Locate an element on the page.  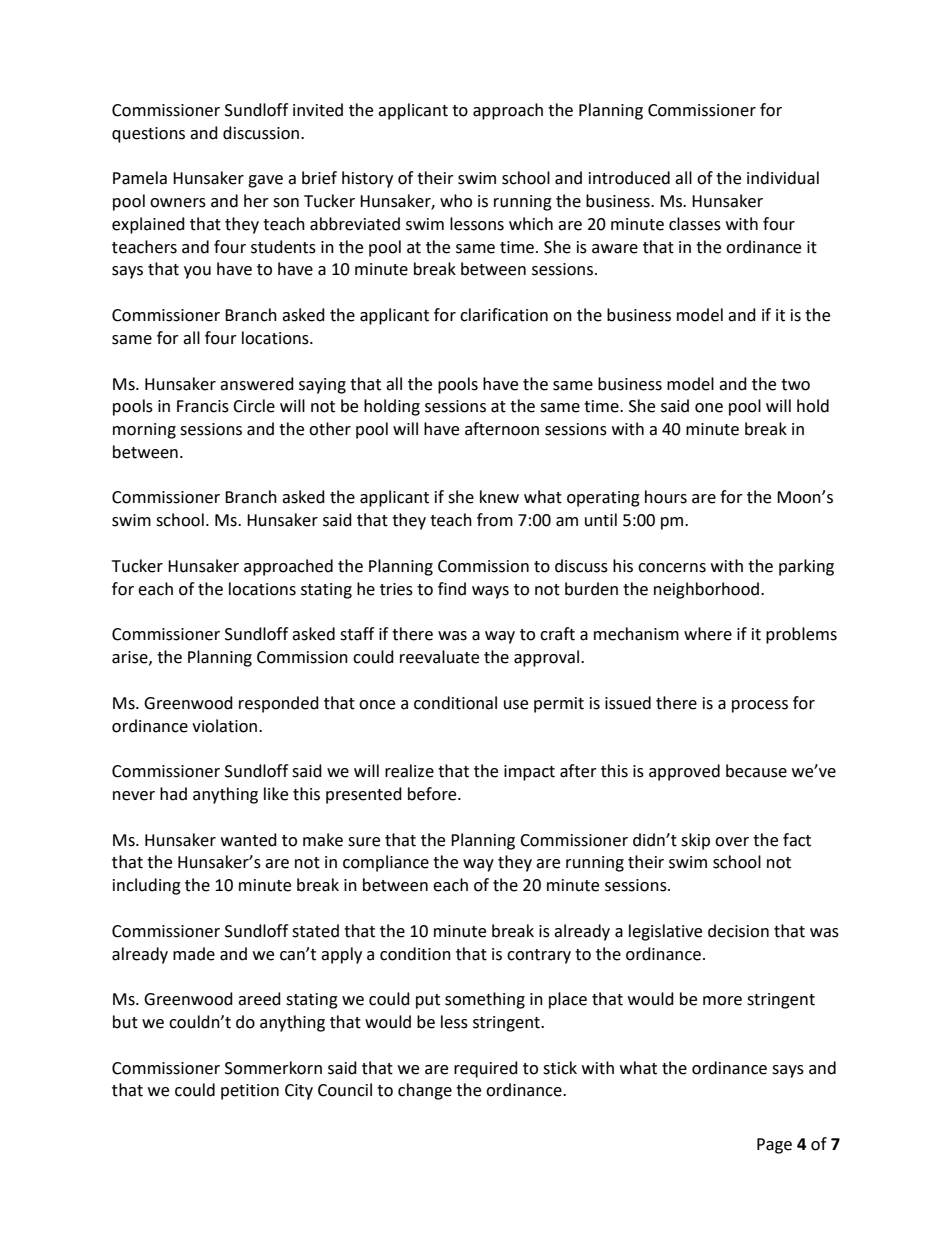
individual is located at coordinates (783, 178).
